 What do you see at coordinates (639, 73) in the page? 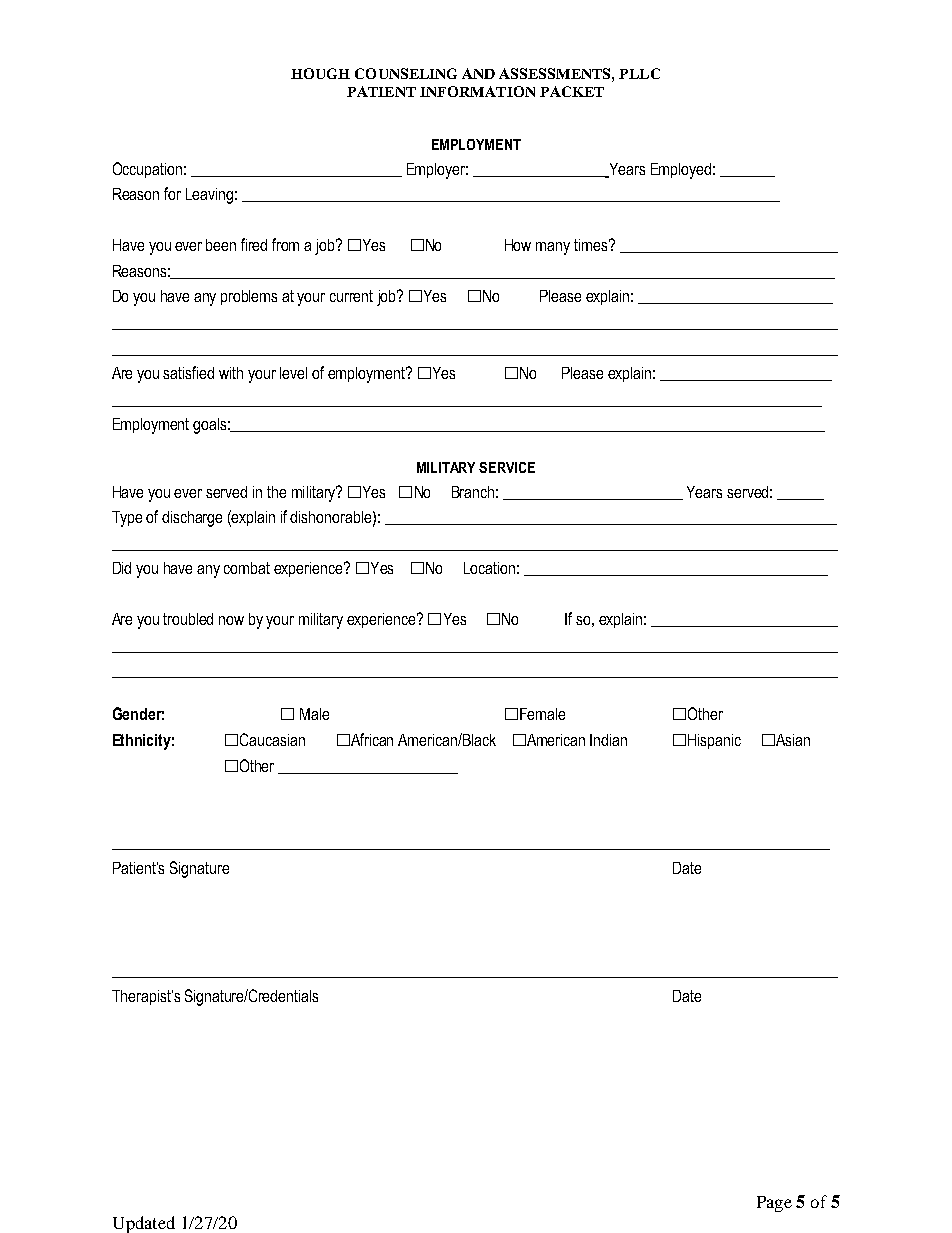
I see `PLLC` at bounding box center [639, 73].
